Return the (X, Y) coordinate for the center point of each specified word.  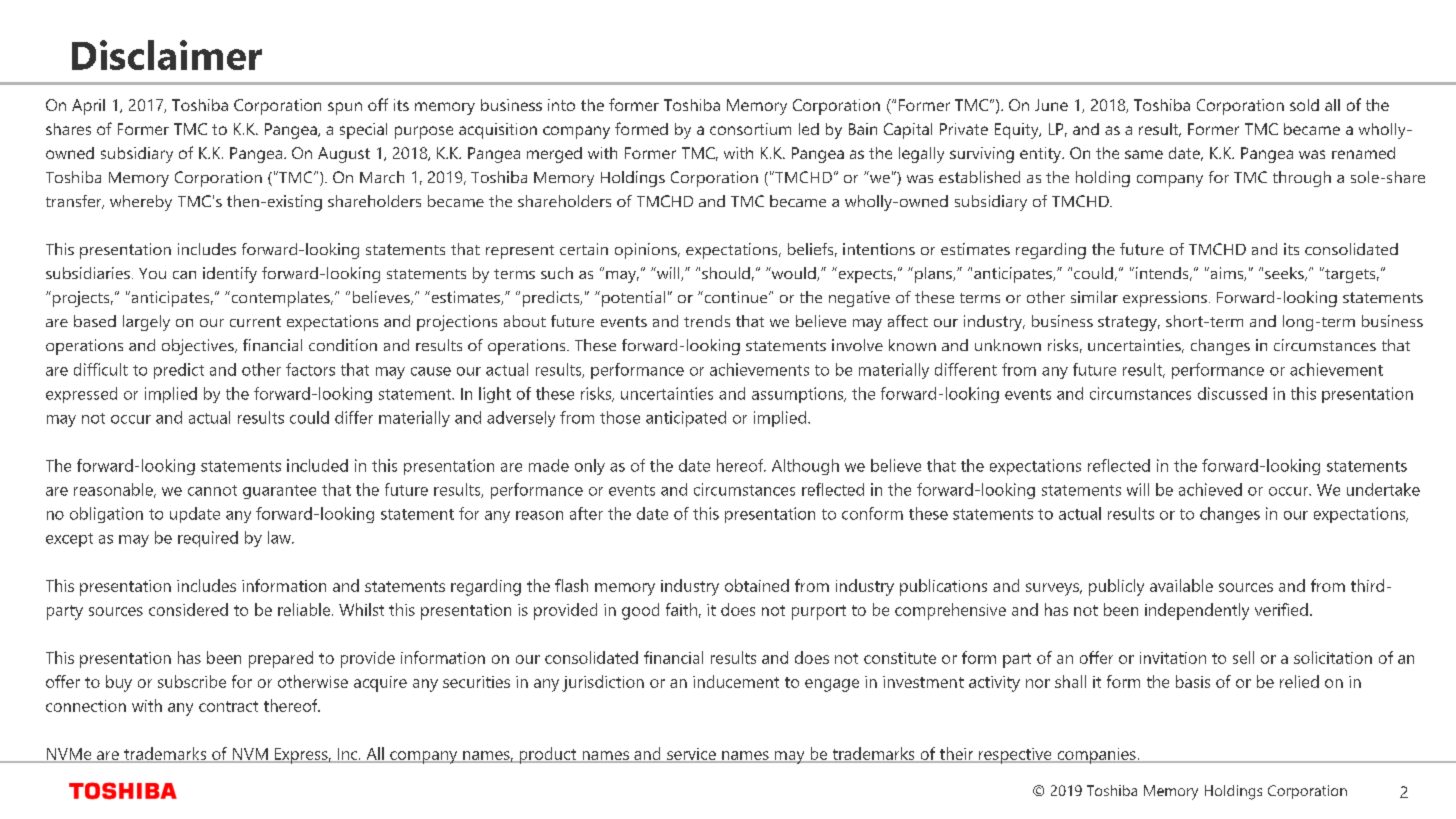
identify (230, 275)
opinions (647, 251)
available (1181, 585)
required (208, 539)
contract (228, 706)
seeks (1285, 274)
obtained (757, 585)
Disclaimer (167, 55)
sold (1304, 105)
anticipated (686, 419)
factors (310, 369)
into (561, 105)
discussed (1232, 393)
